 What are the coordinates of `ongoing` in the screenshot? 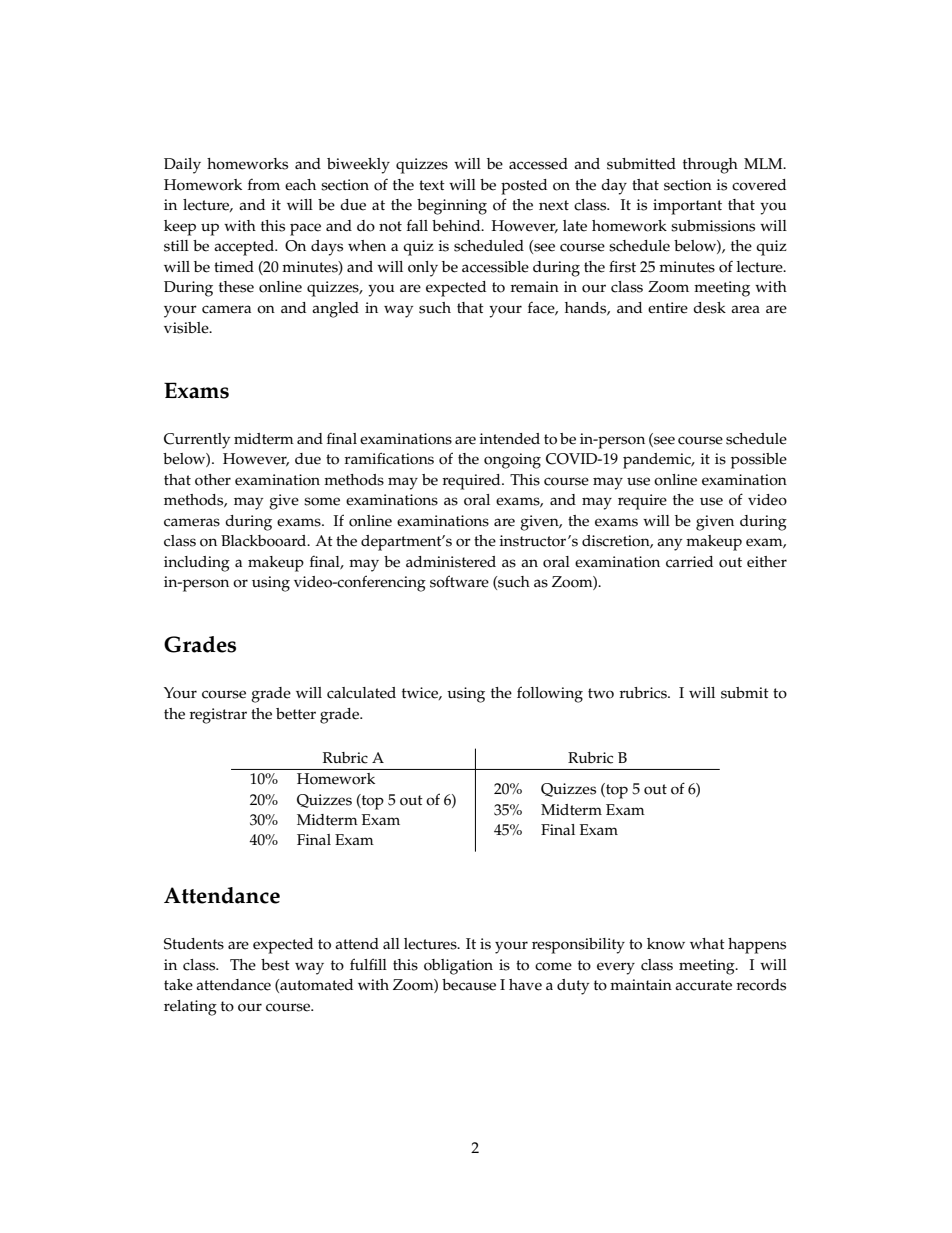 It's located at (512, 461).
